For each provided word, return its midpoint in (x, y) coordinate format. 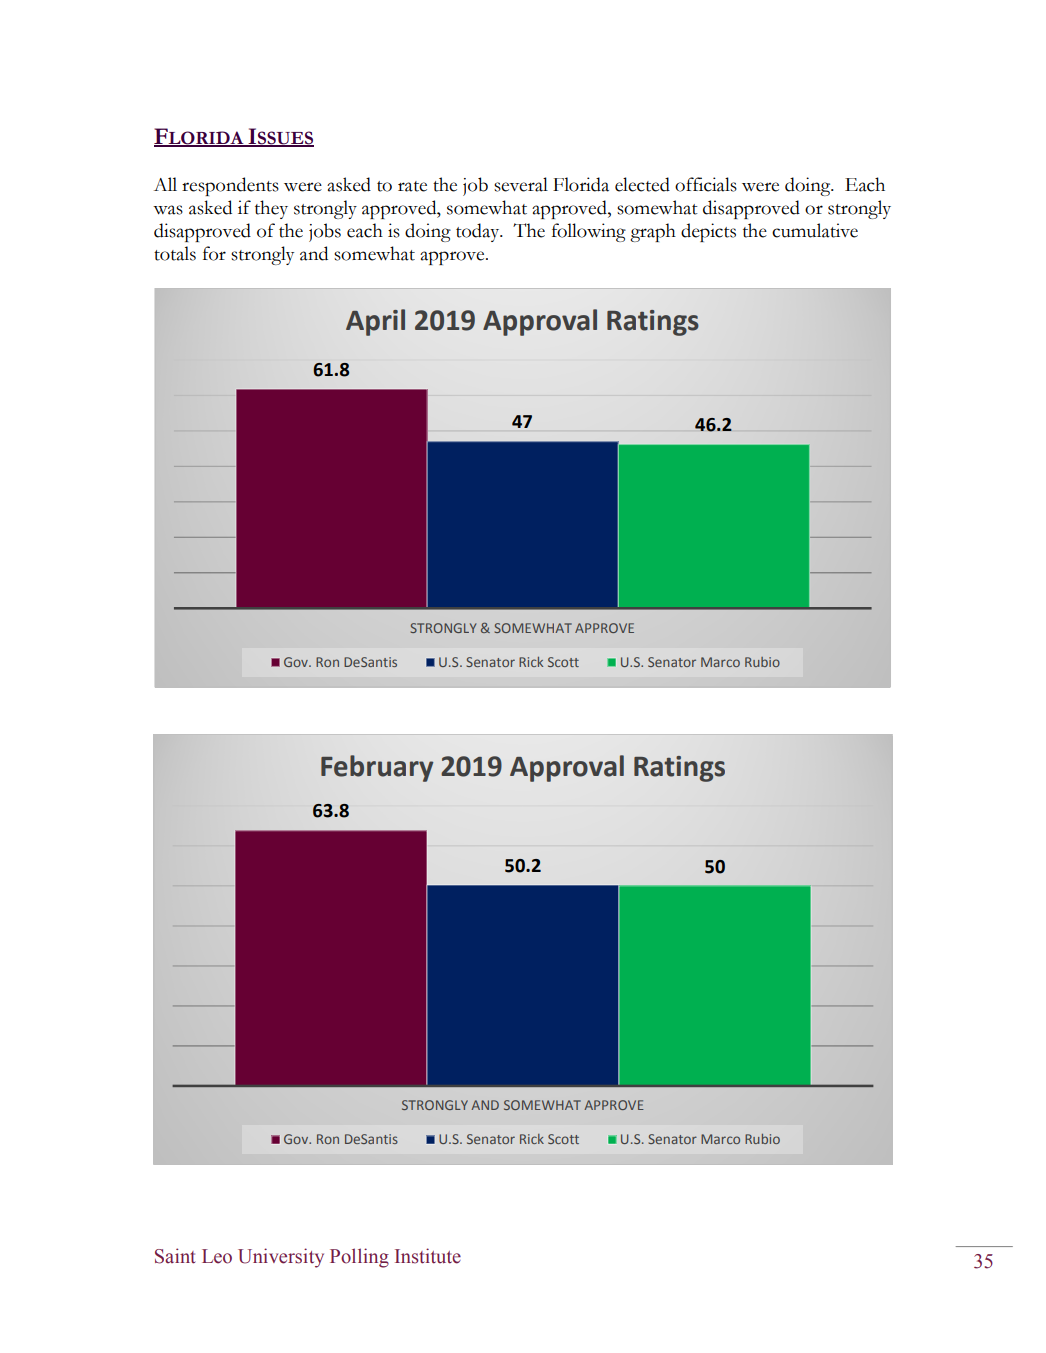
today (479, 232)
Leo (217, 1256)
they (271, 209)
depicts (708, 232)
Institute (428, 1256)
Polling (359, 1258)
